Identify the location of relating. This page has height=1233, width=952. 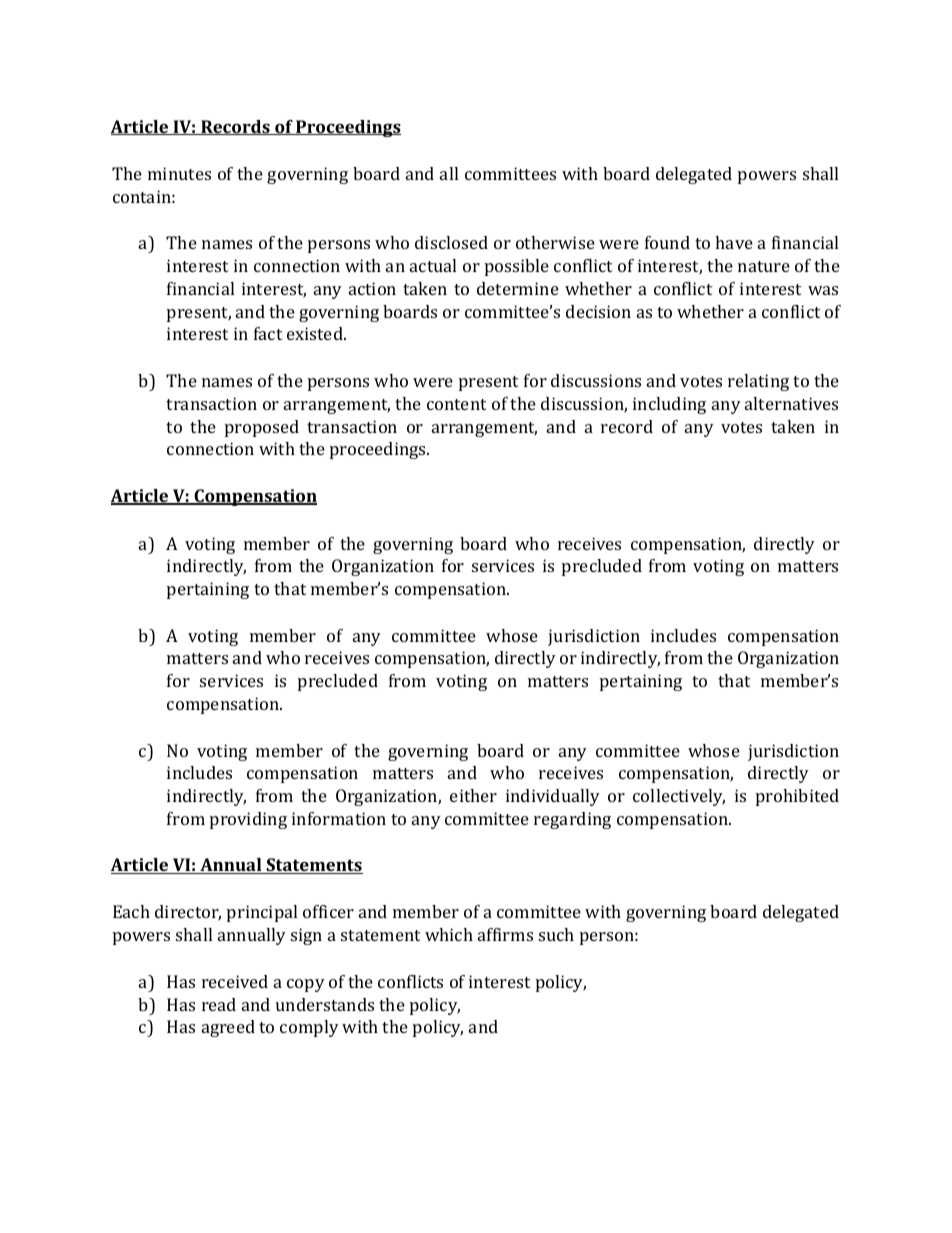
(758, 382).
